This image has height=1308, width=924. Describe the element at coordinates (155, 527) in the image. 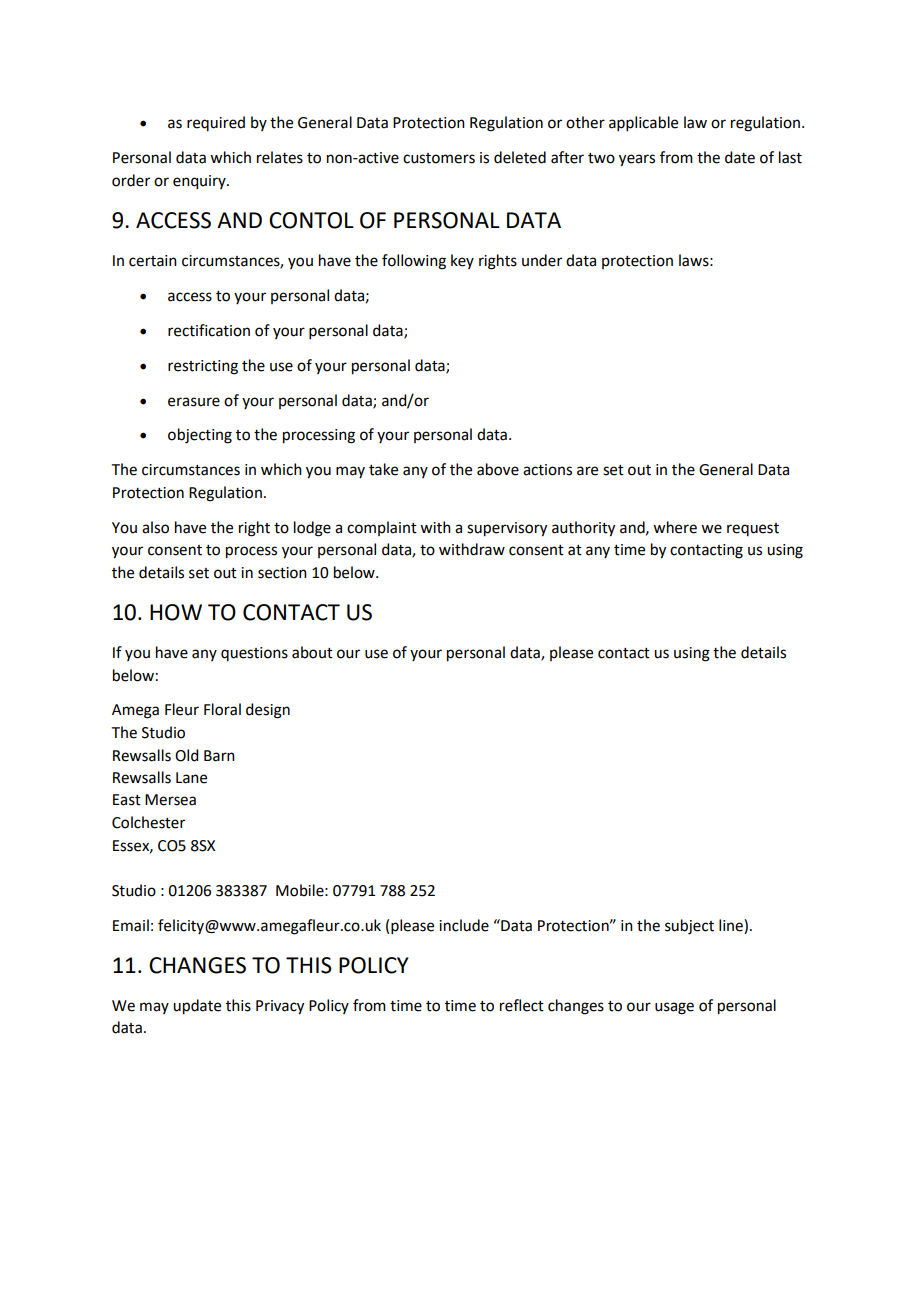

I see `also` at that location.
